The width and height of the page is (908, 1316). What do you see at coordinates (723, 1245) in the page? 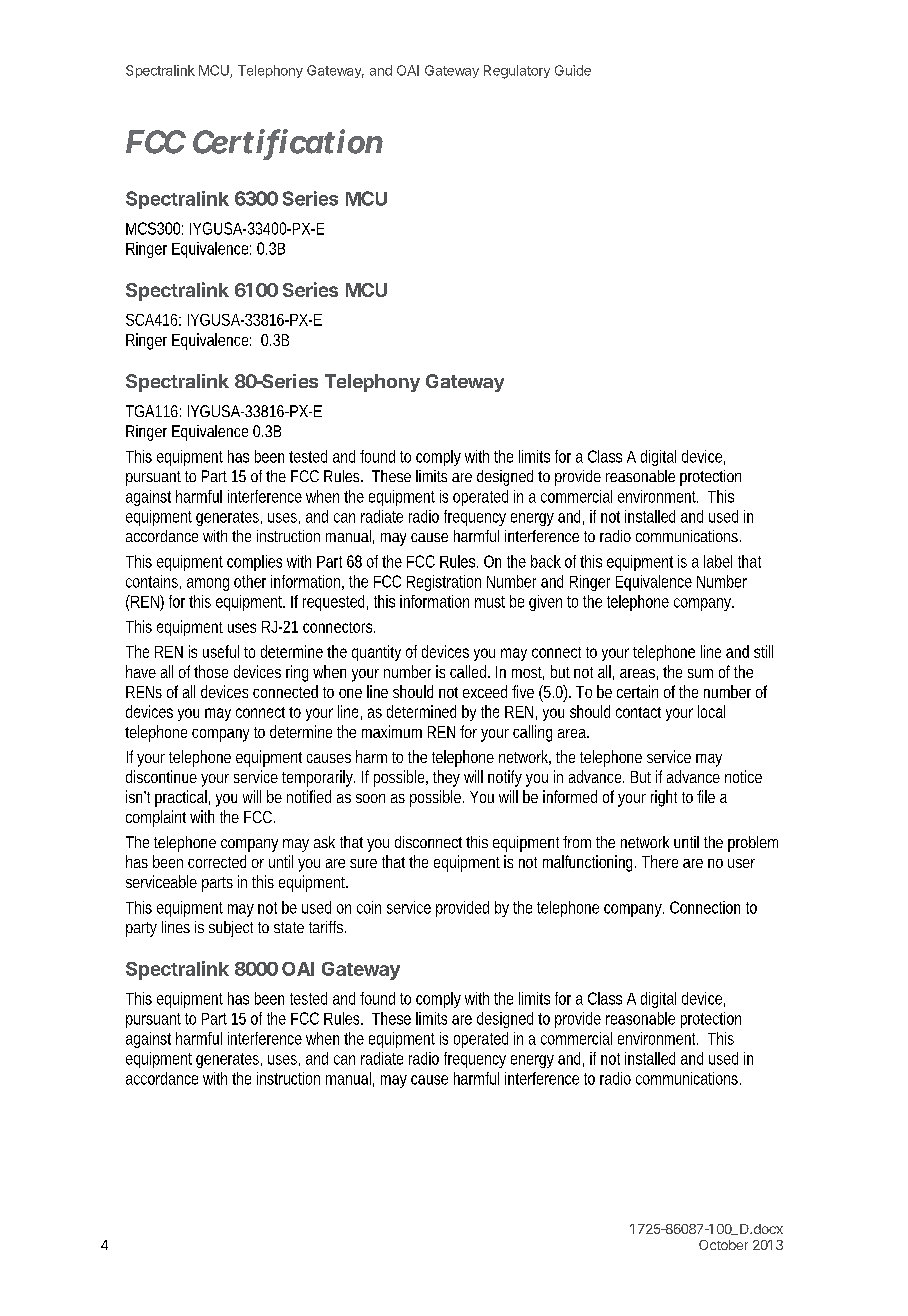
I see `October` at bounding box center [723, 1245].
